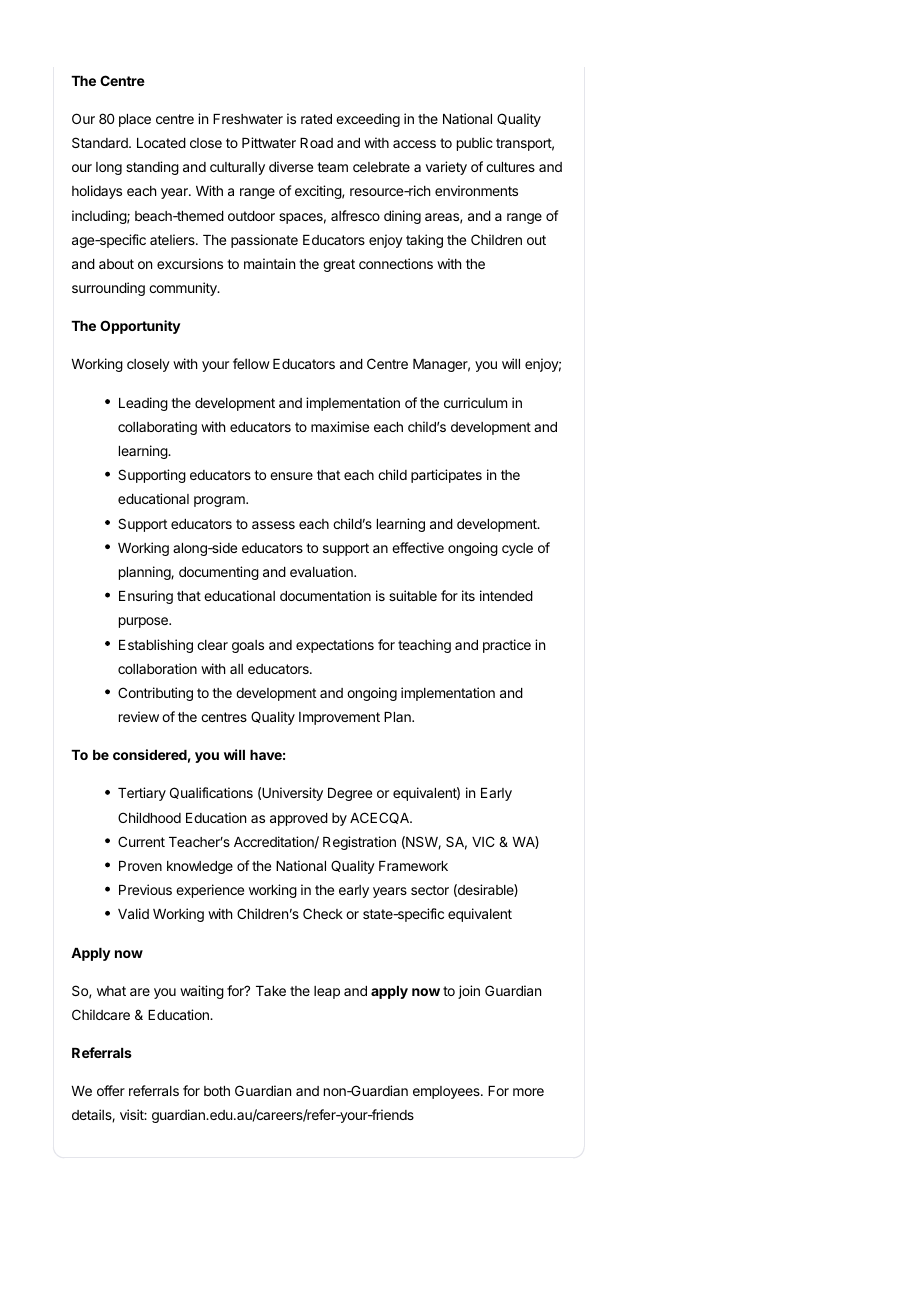 The height and width of the image is (1308, 924). What do you see at coordinates (146, 597) in the image?
I see `Ensuring` at bounding box center [146, 597].
